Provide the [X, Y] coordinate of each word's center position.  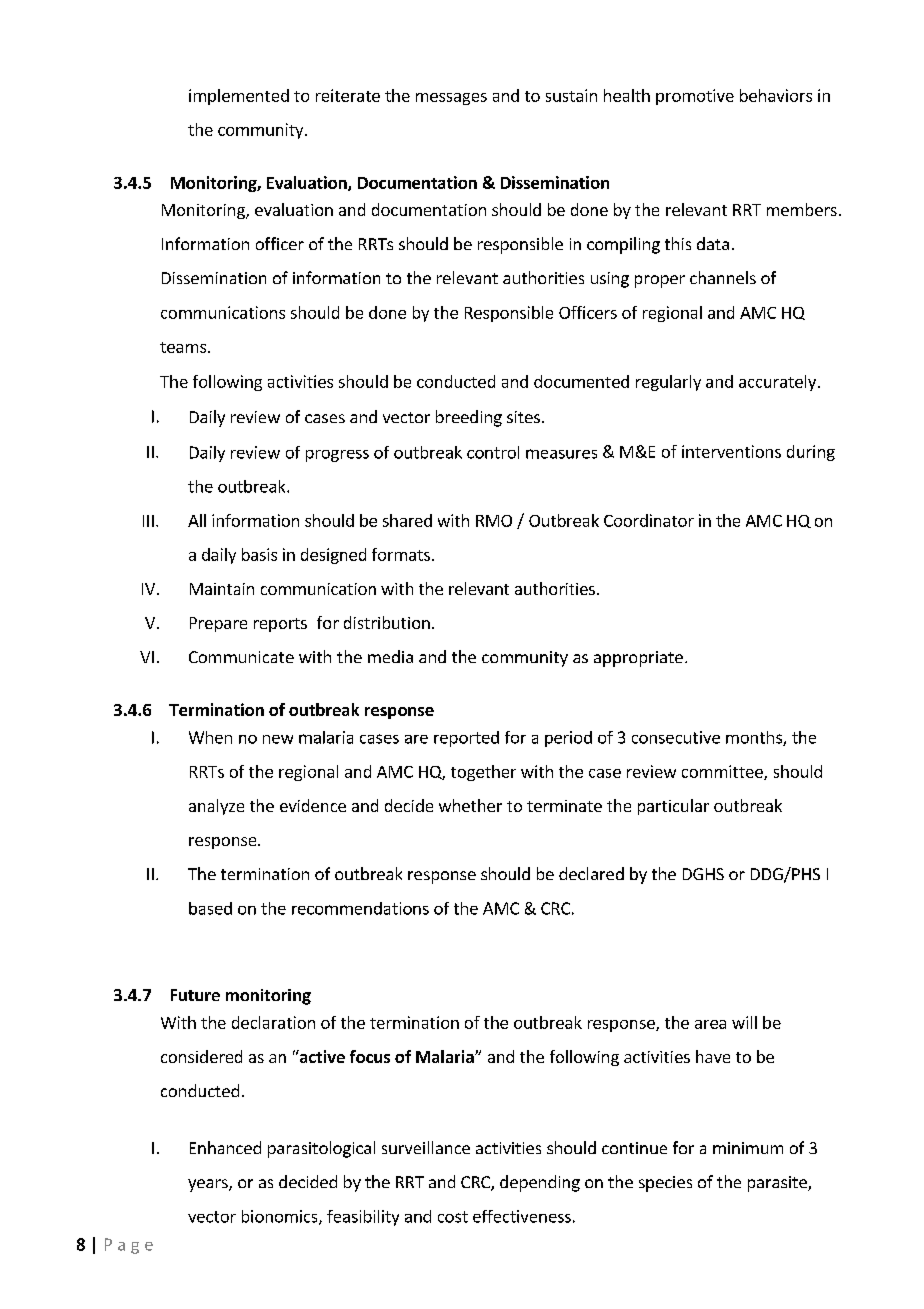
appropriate [638, 659]
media [390, 656]
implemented [239, 97]
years [209, 1185]
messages [451, 99]
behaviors [776, 95]
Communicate [241, 657]
